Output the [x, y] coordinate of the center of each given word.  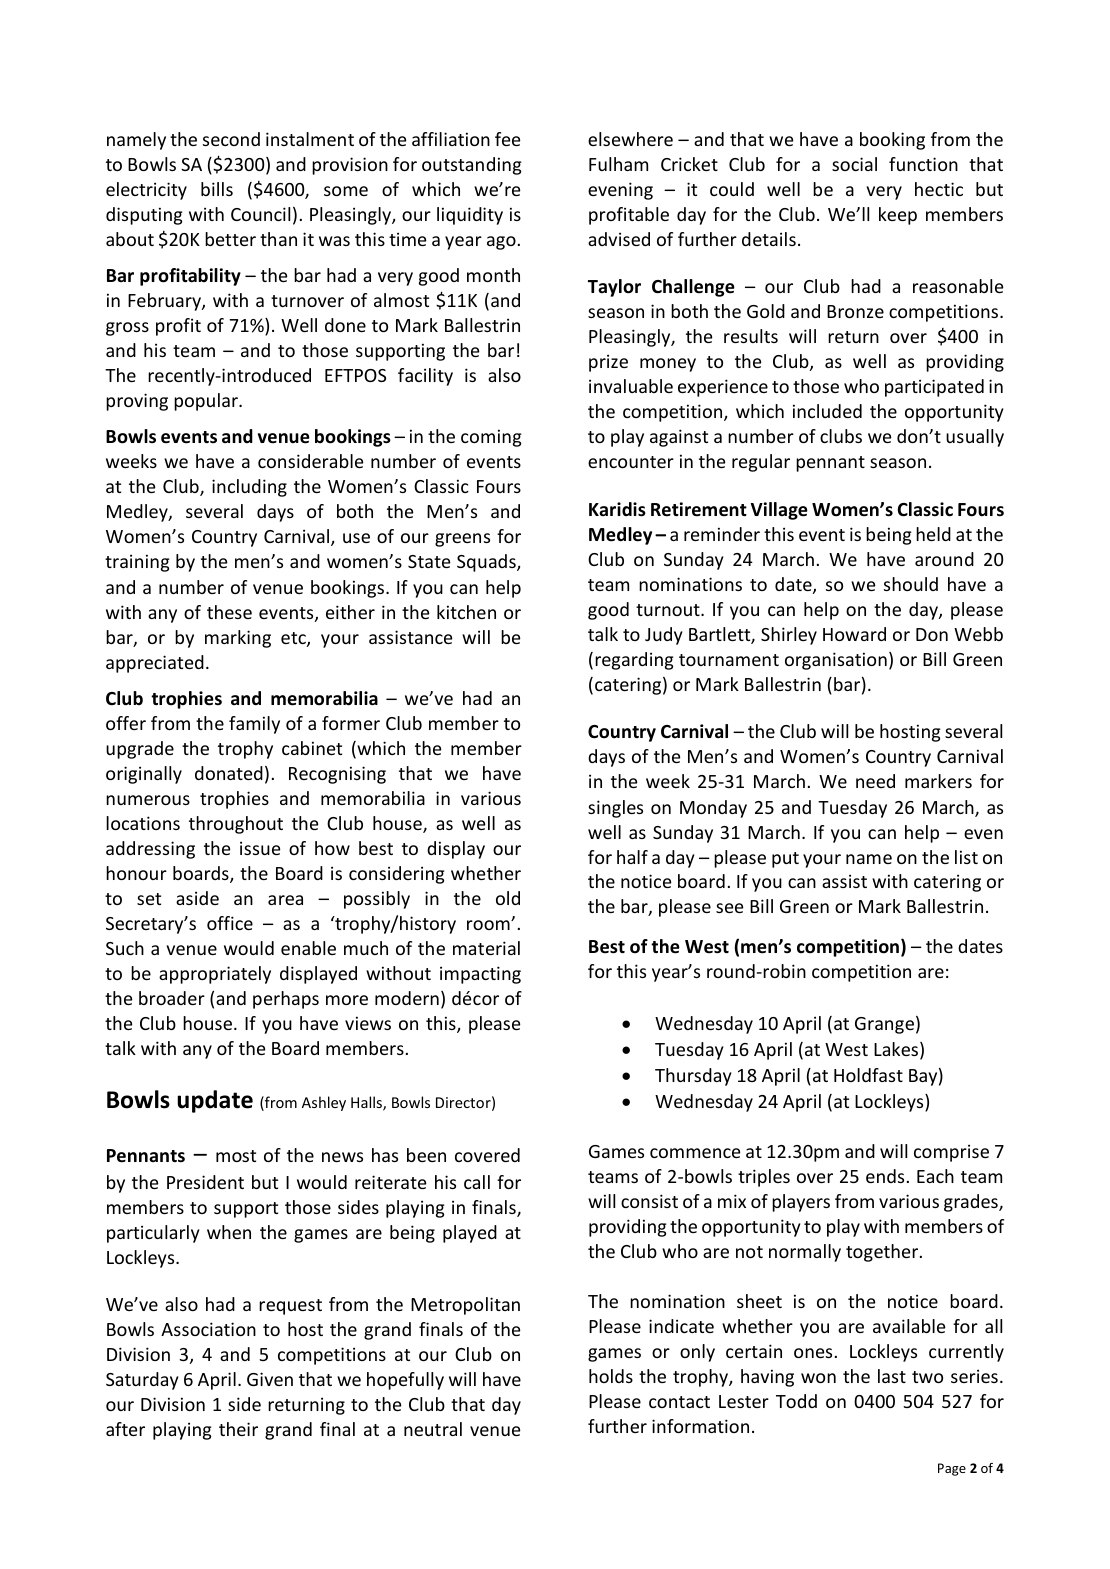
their [238, 1429]
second [231, 139]
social [854, 164]
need [875, 781]
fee [508, 139]
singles [615, 809]
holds [611, 1376]
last [892, 1376]
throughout [236, 825]
